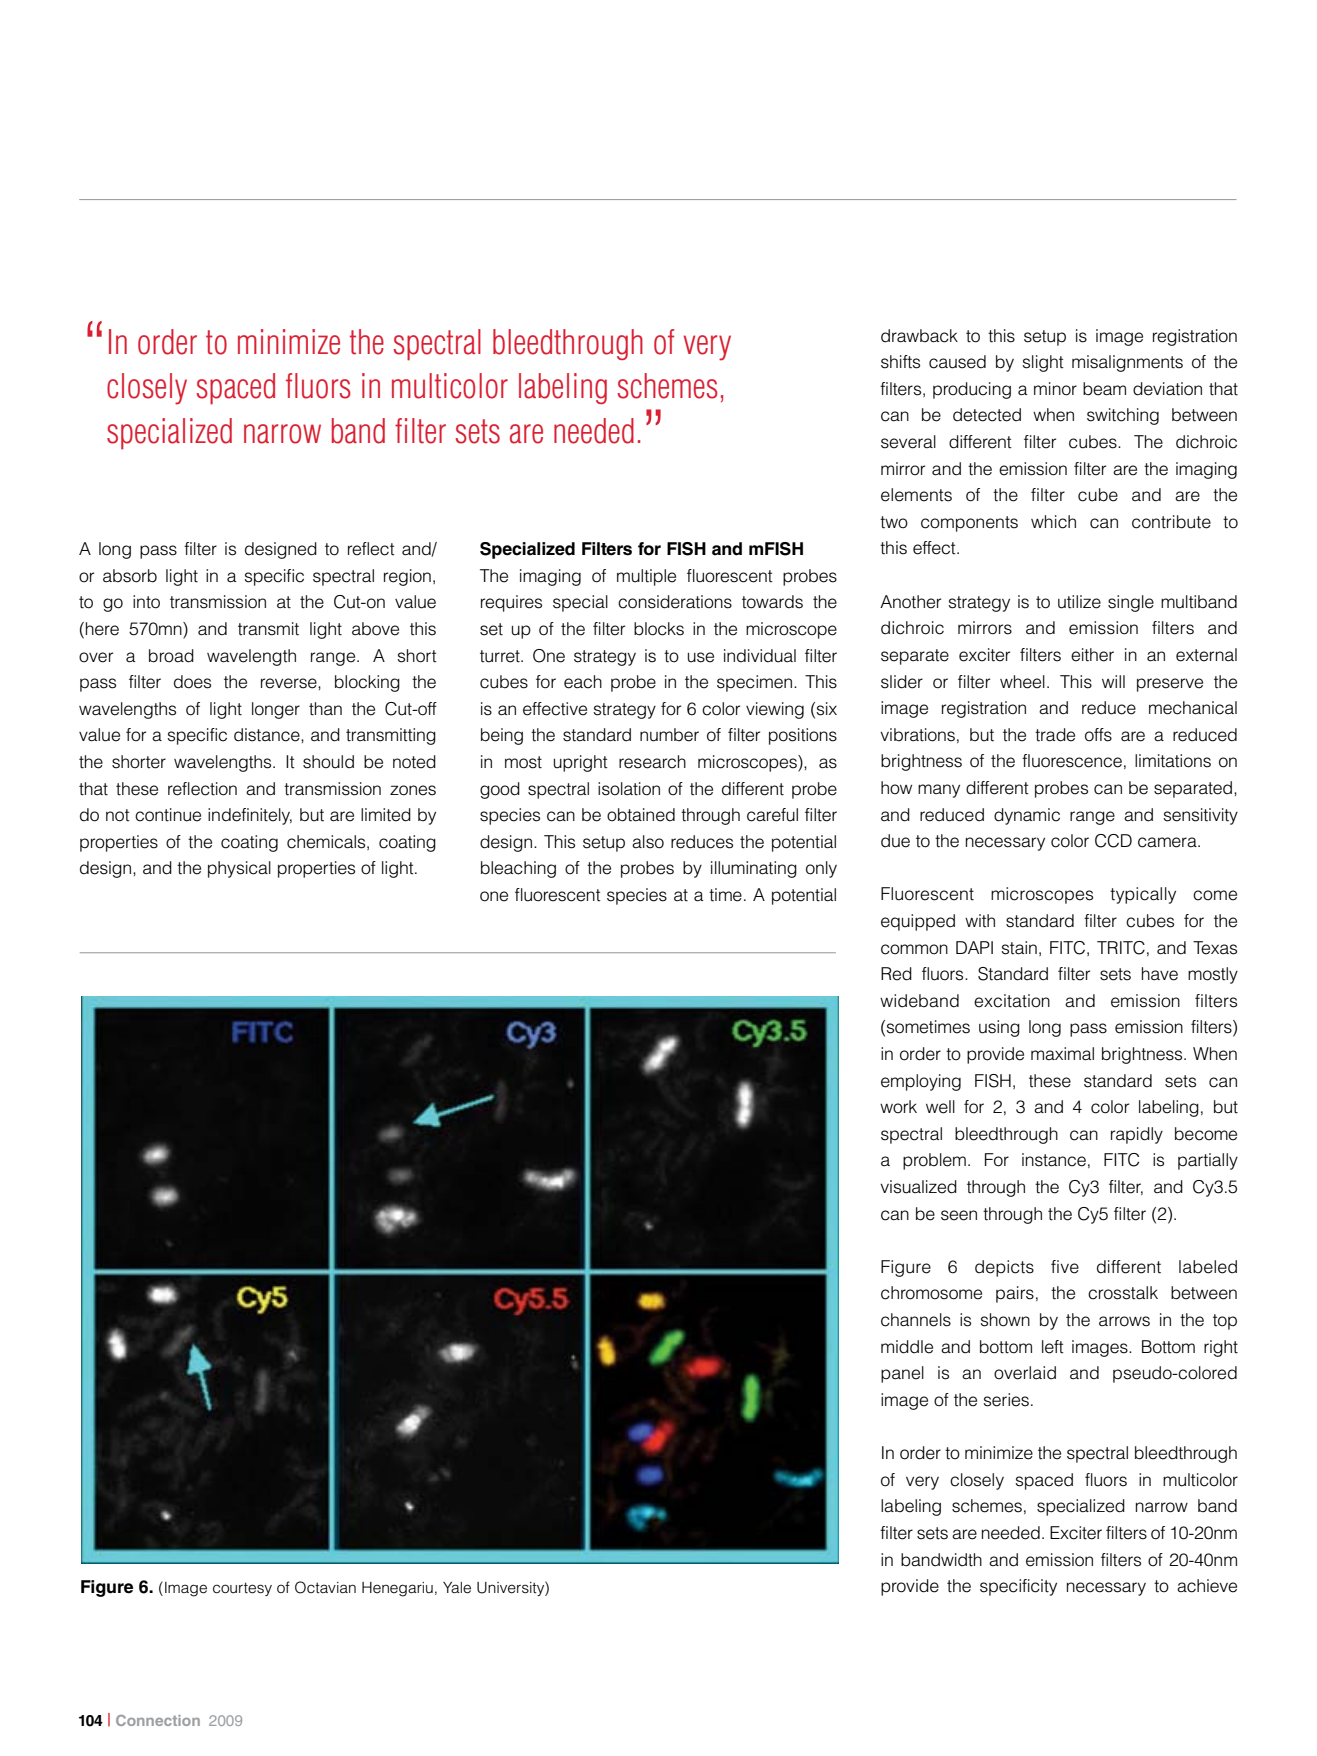 The height and width of the document is (1756, 1317). What do you see at coordinates (242, 1589) in the document?
I see `courtesy` at bounding box center [242, 1589].
